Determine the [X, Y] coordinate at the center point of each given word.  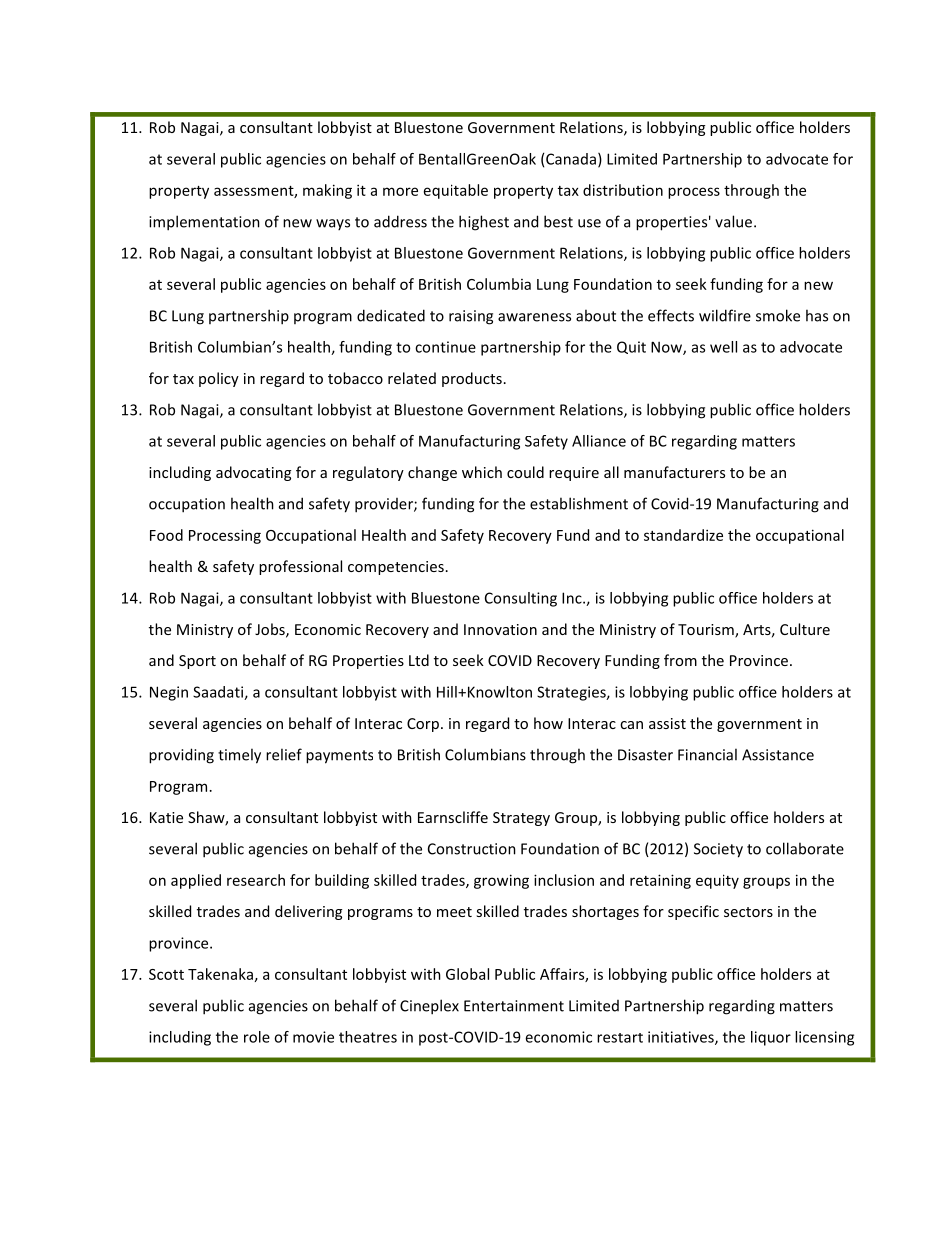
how [548, 723]
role [257, 1037]
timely [239, 756]
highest [484, 223]
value [733, 221]
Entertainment [514, 1006]
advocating [253, 473]
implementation [204, 223]
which [482, 472]
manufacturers [674, 472]
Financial [707, 754]
